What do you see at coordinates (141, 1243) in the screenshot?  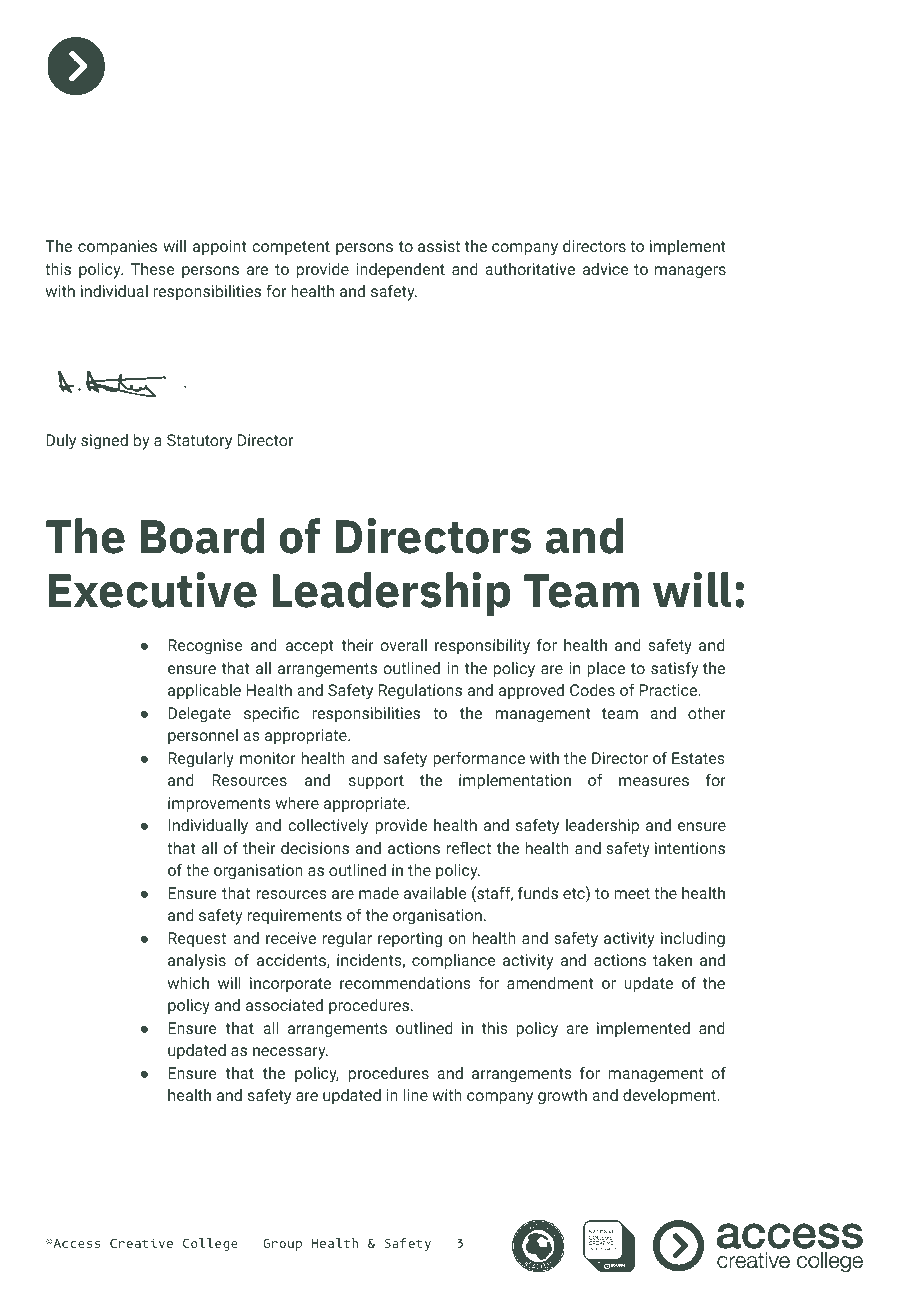 I see `Creative` at bounding box center [141, 1243].
